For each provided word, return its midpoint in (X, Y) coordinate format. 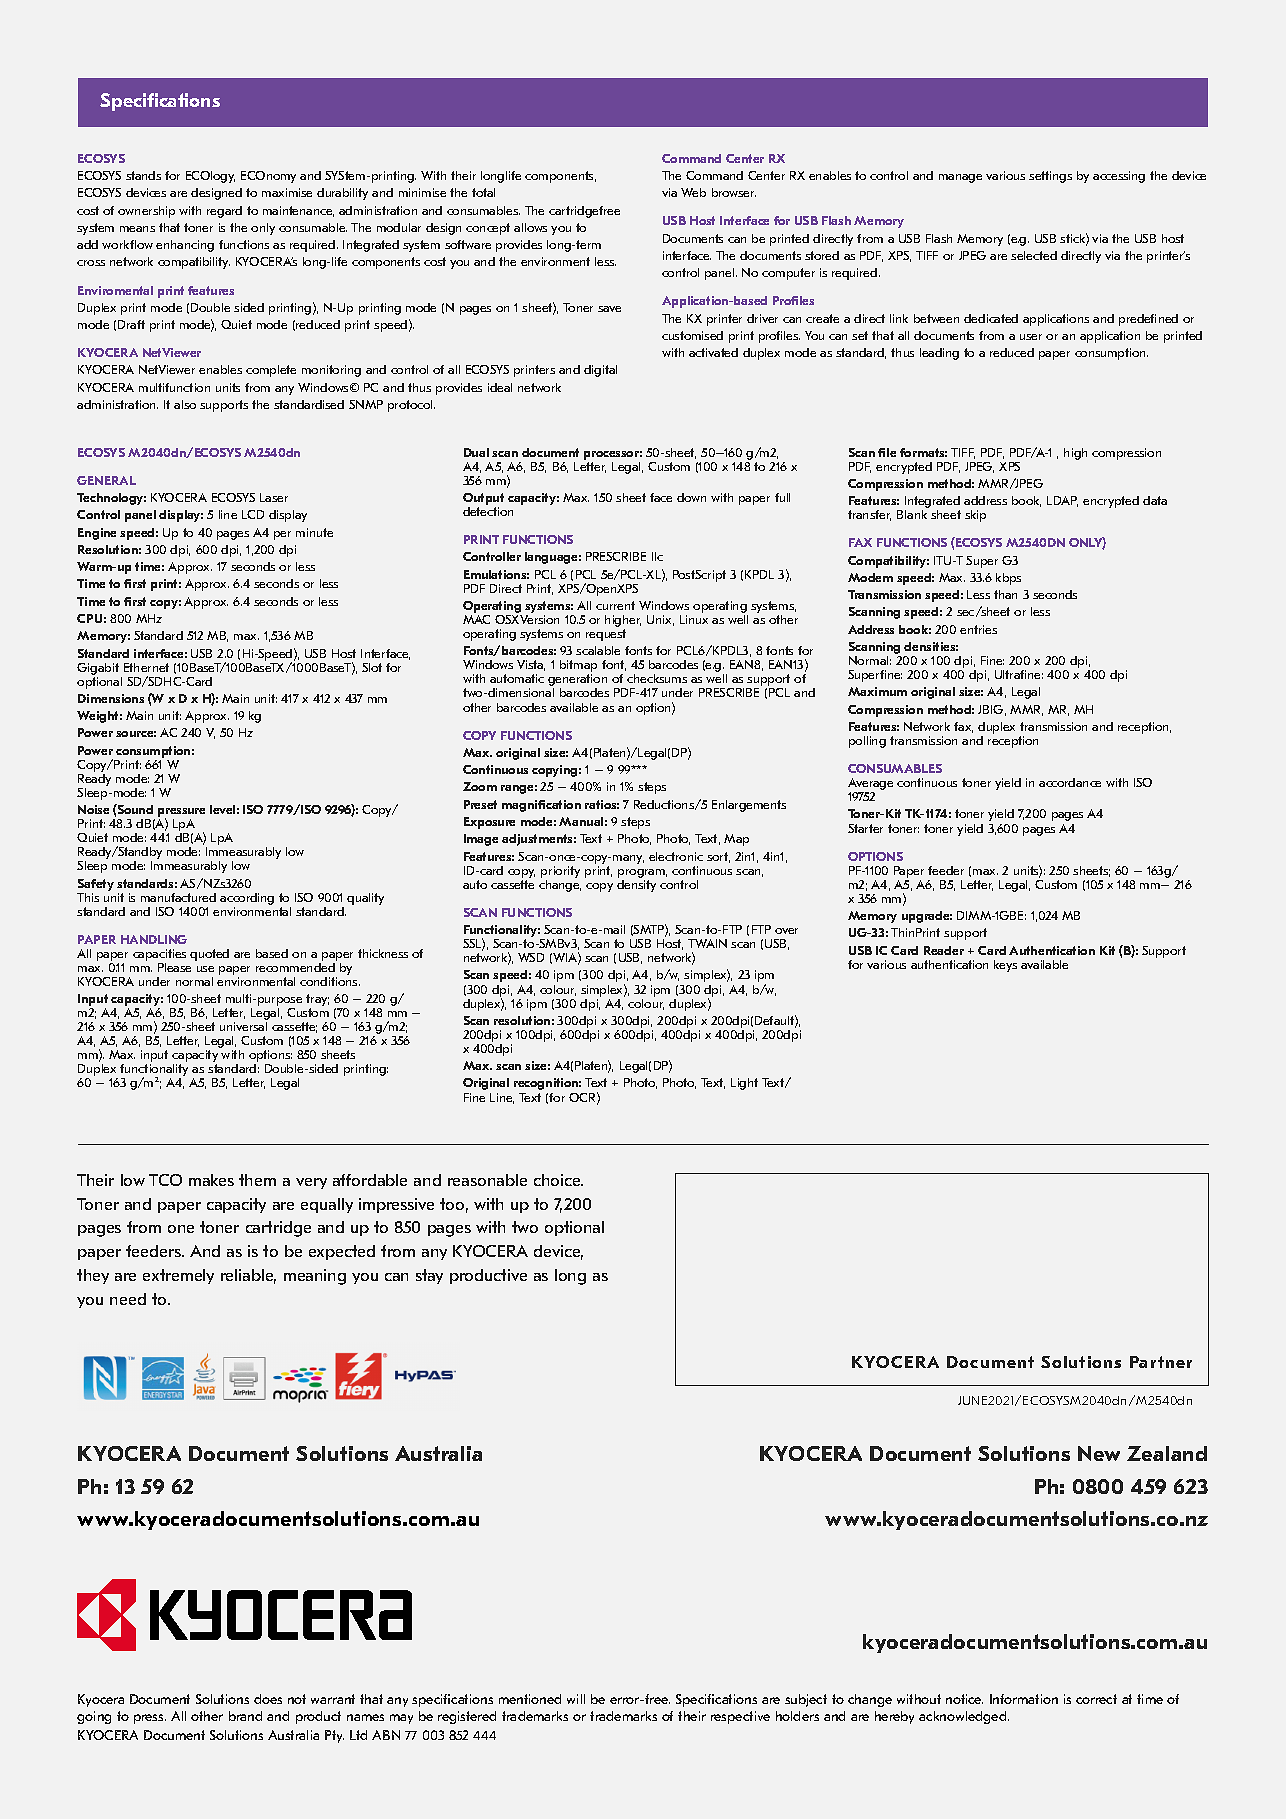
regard (224, 212)
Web (693, 192)
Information (1024, 1699)
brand (245, 1716)
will (576, 1699)
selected (1034, 255)
